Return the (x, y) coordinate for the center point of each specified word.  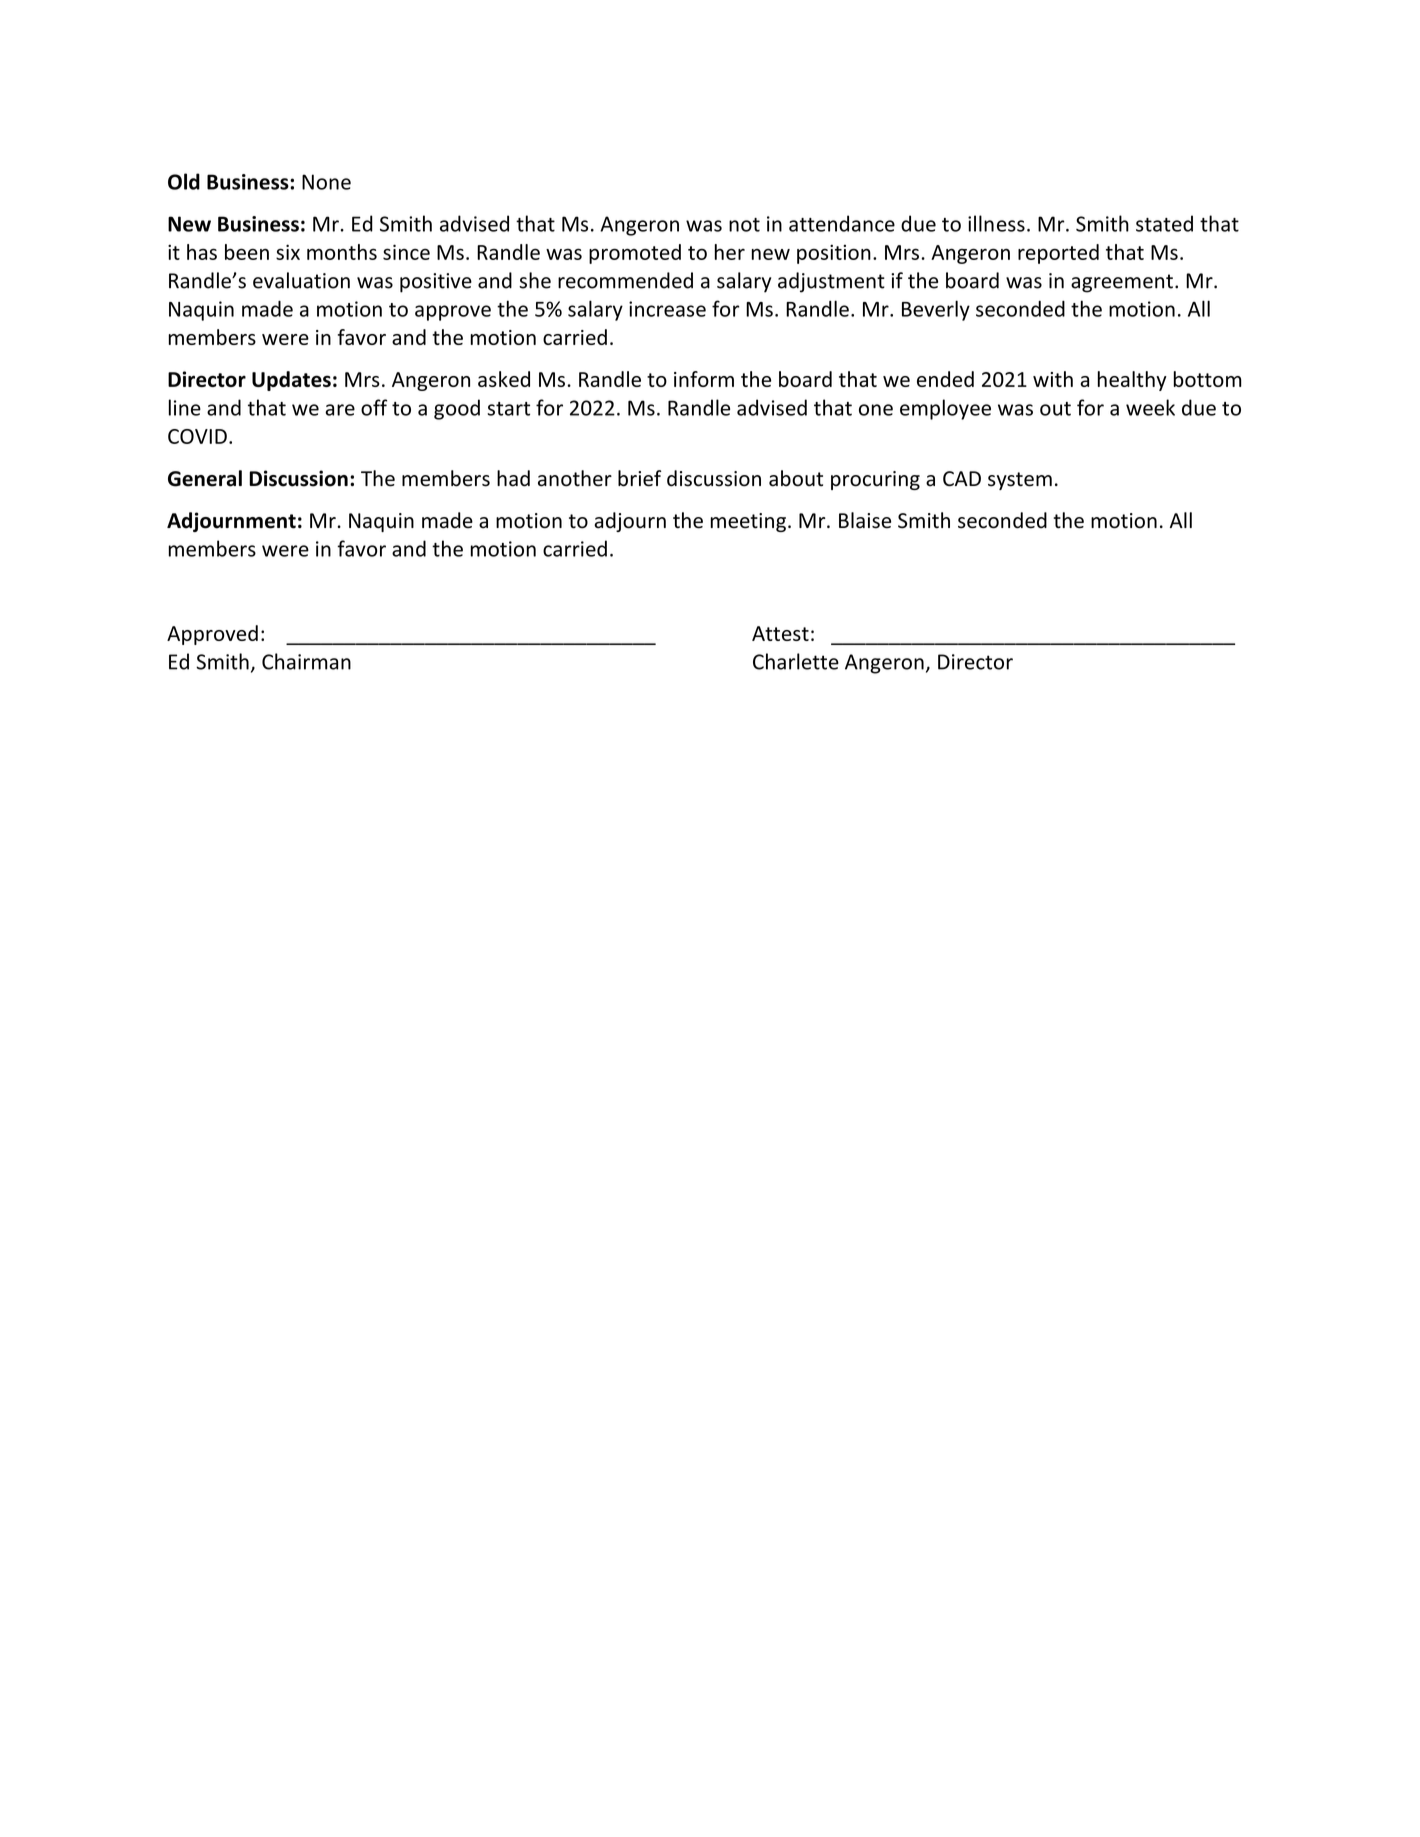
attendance (842, 223)
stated (1164, 223)
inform (704, 379)
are (340, 410)
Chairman (306, 661)
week (1150, 407)
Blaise (865, 520)
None (326, 182)
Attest (780, 633)
